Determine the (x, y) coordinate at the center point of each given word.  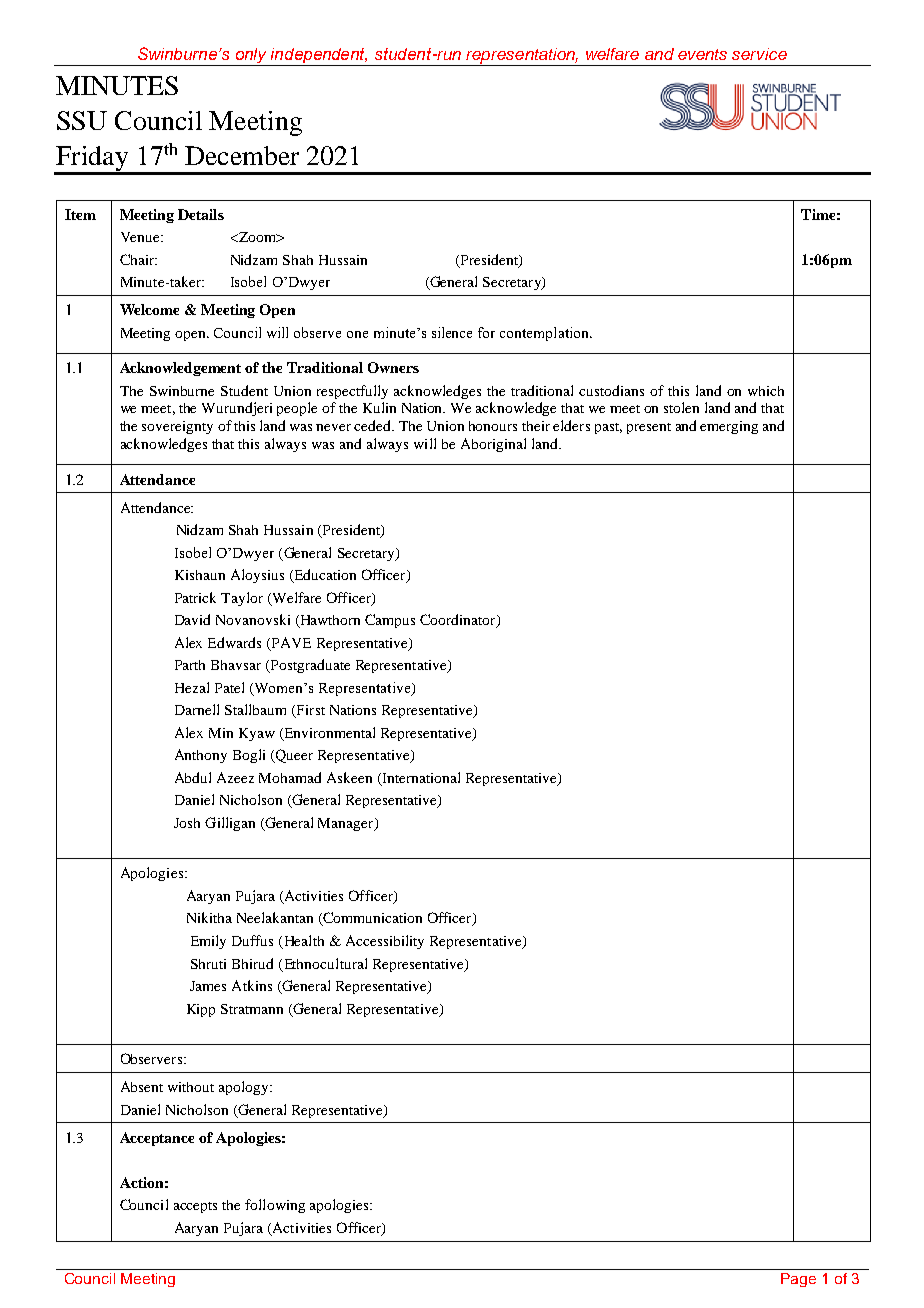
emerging (729, 427)
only (251, 57)
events (702, 54)
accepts (195, 1207)
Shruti (208, 964)
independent (318, 57)
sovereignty (177, 427)
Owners (393, 367)
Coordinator (459, 621)
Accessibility (385, 942)
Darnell (197, 709)
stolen (681, 407)
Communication (371, 919)
